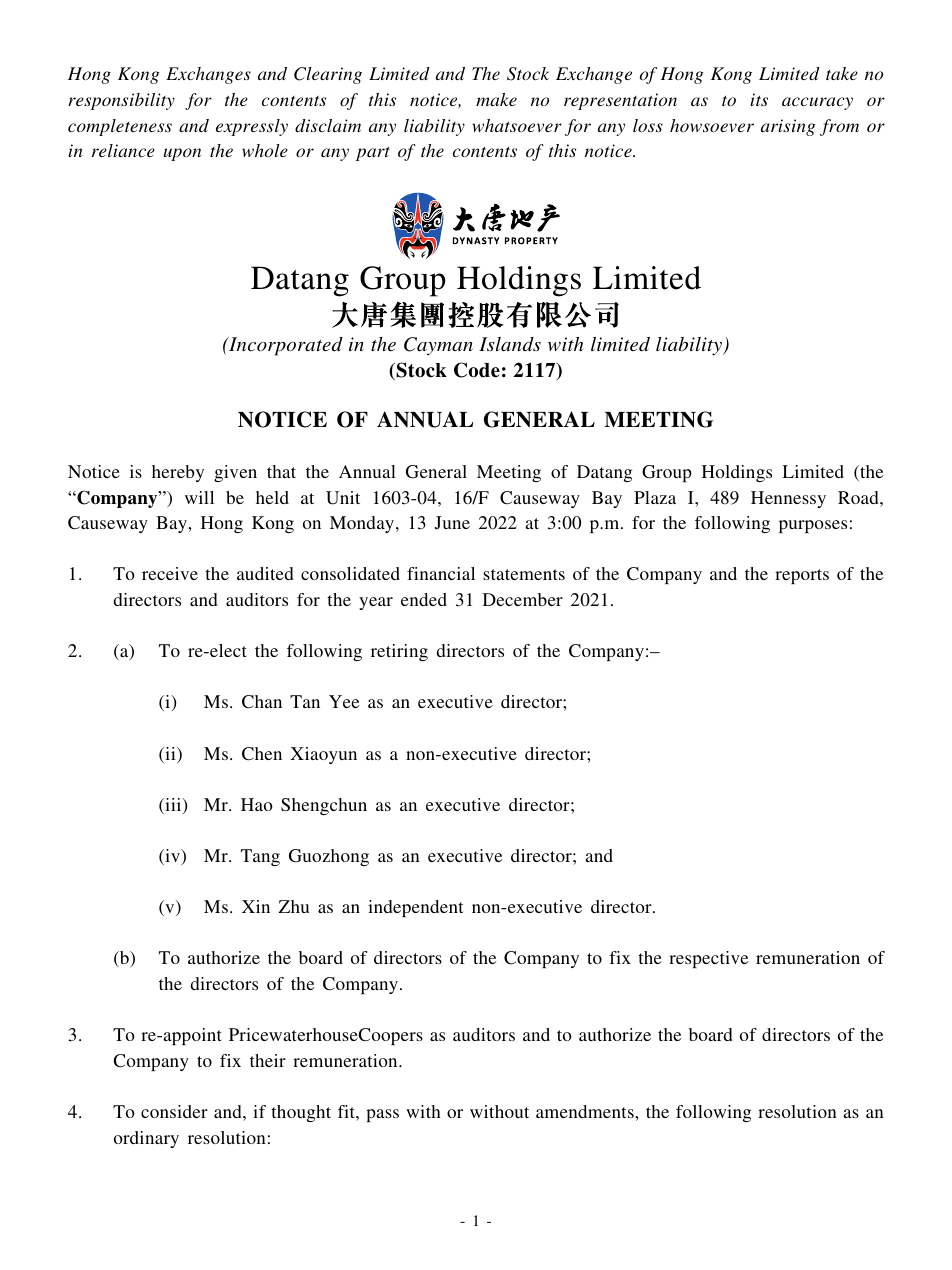 The image size is (952, 1270). What do you see at coordinates (252, 127) in the screenshot?
I see `expressly` at bounding box center [252, 127].
